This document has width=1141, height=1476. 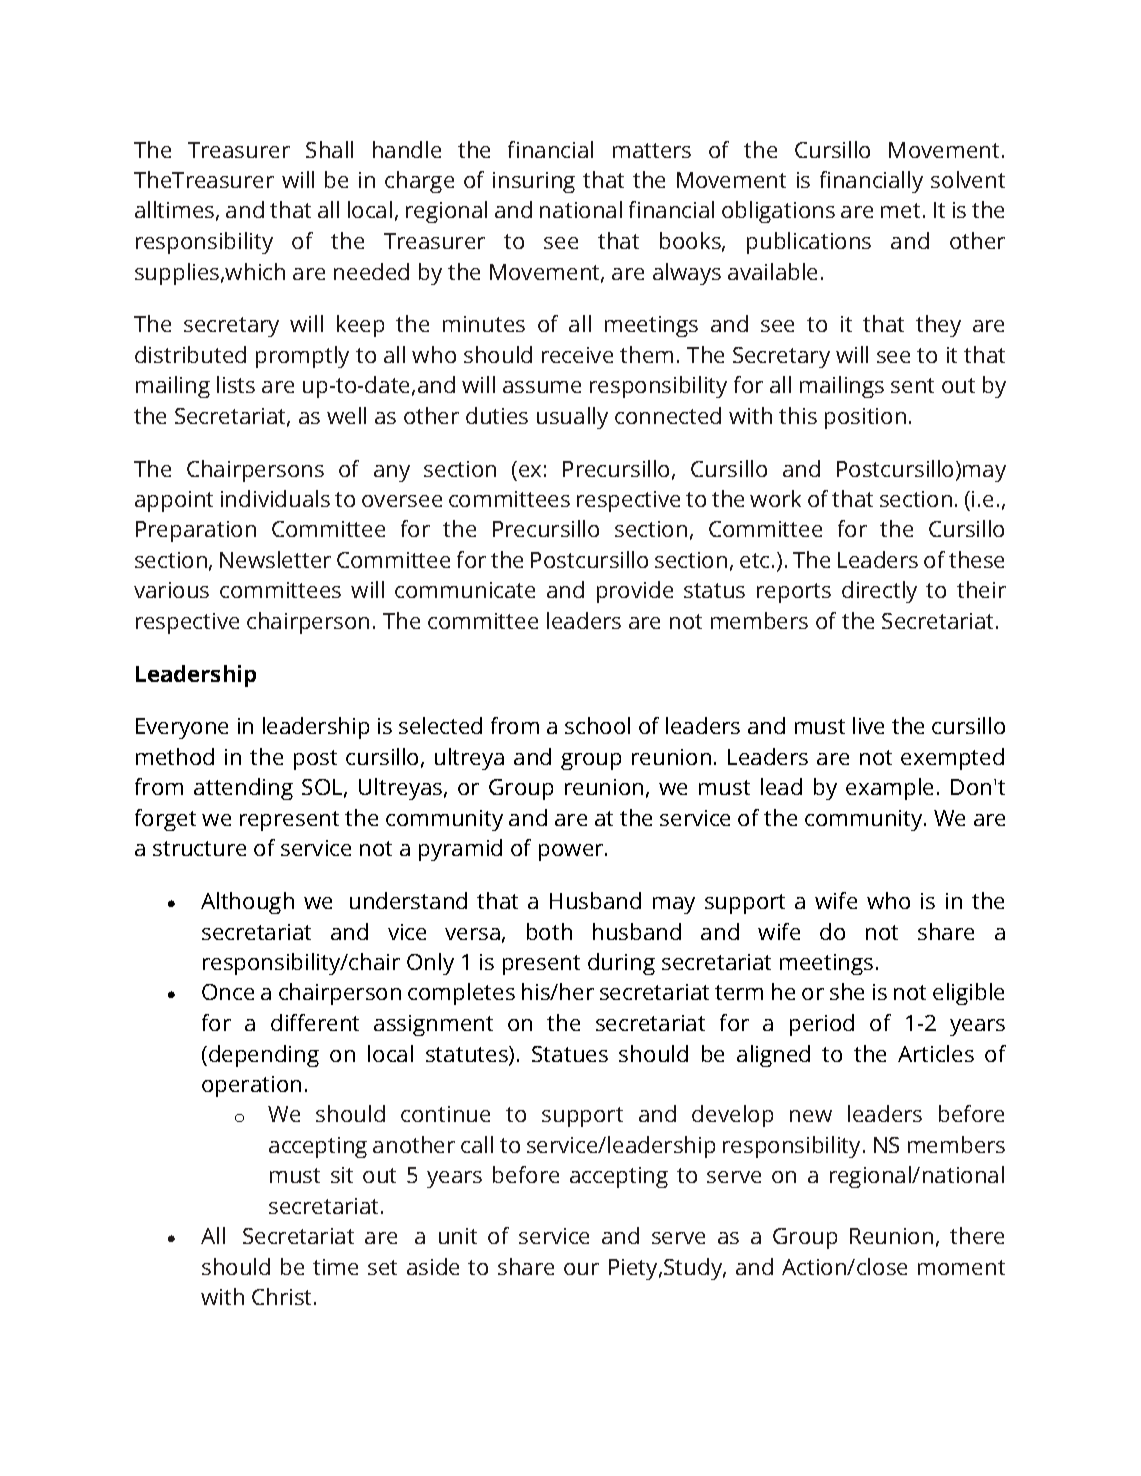 What do you see at coordinates (968, 179) in the document?
I see `solvent` at bounding box center [968, 179].
